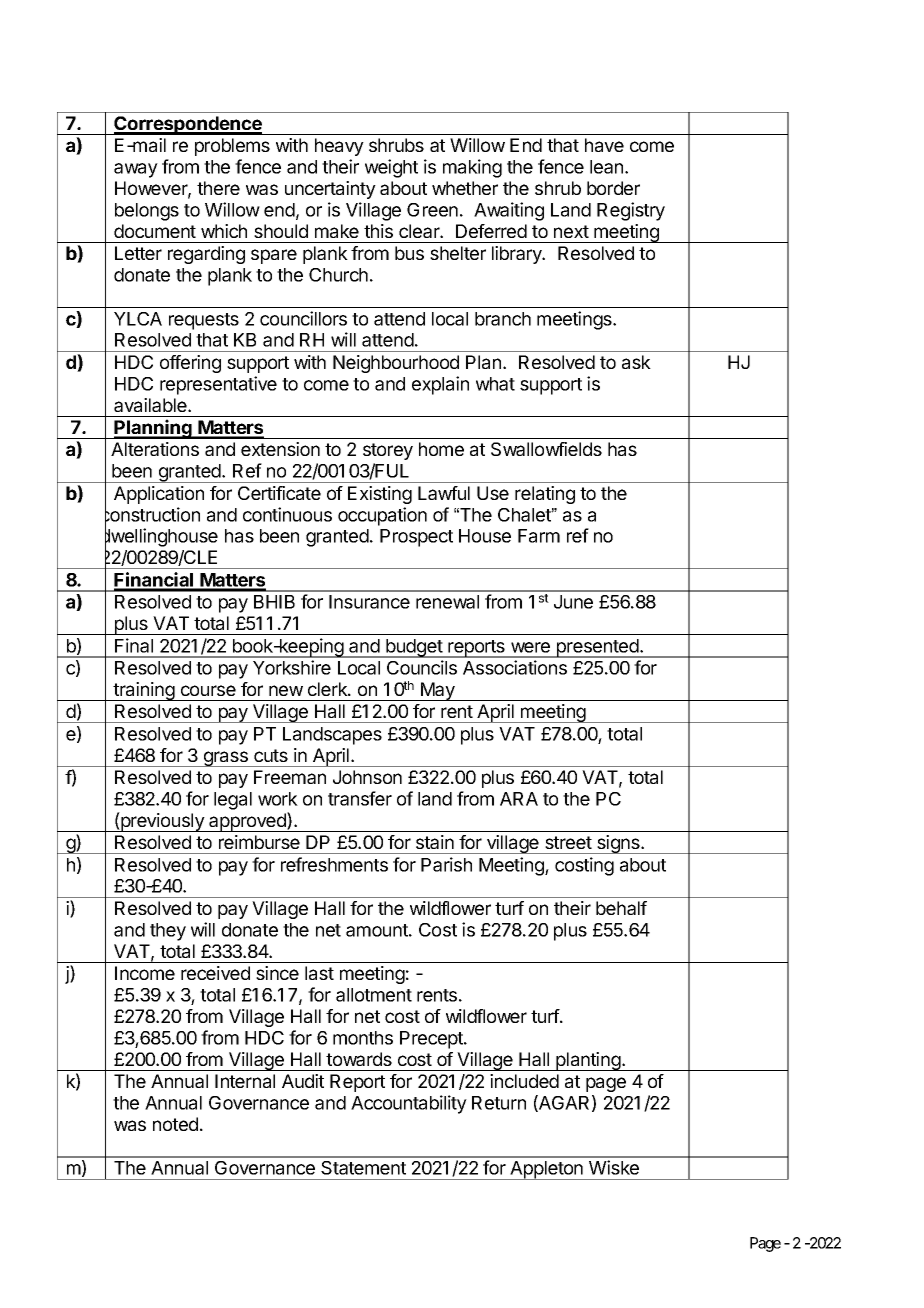 The width and height of the page is (924, 1308). What do you see at coordinates (414, 648) in the page?
I see `budget` at bounding box center [414, 648].
